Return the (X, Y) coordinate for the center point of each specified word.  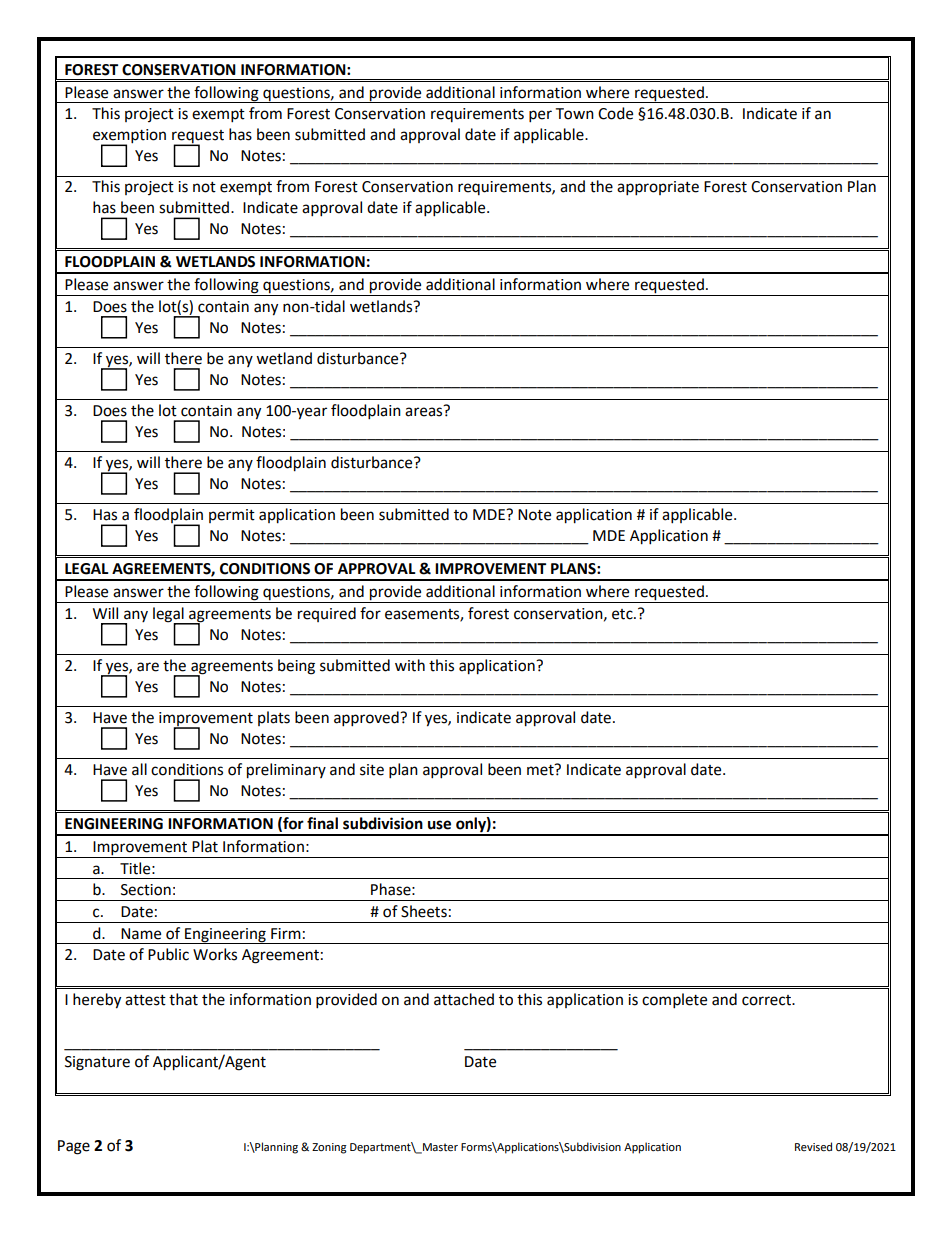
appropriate (658, 188)
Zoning (329, 1148)
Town (574, 114)
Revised (813, 1147)
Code (615, 113)
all (139, 769)
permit (232, 516)
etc (623, 614)
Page (74, 1147)
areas (423, 412)
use (439, 825)
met (541, 770)
